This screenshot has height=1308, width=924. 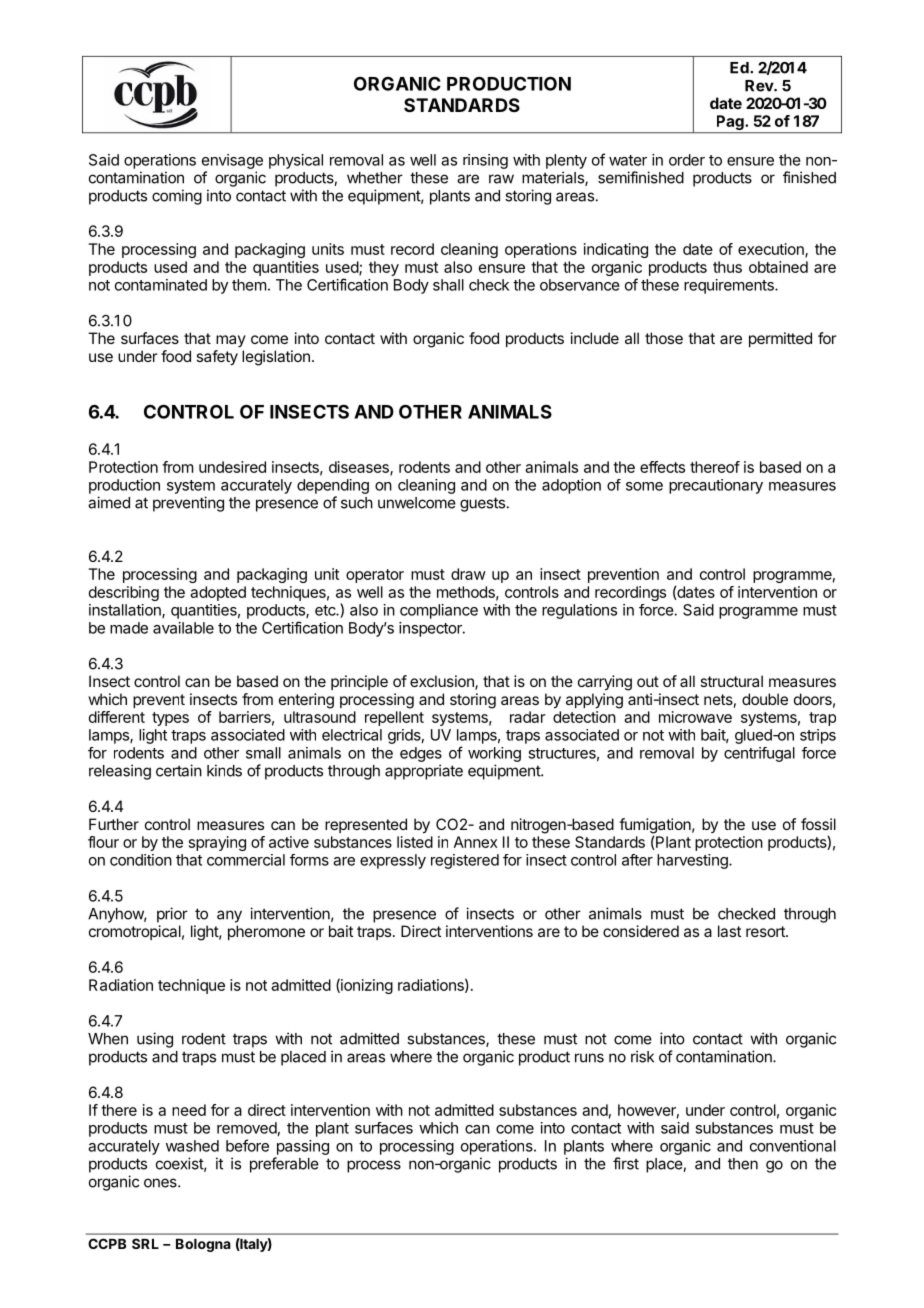 What do you see at coordinates (155, 1040) in the screenshot?
I see `using` at bounding box center [155, 1040].
